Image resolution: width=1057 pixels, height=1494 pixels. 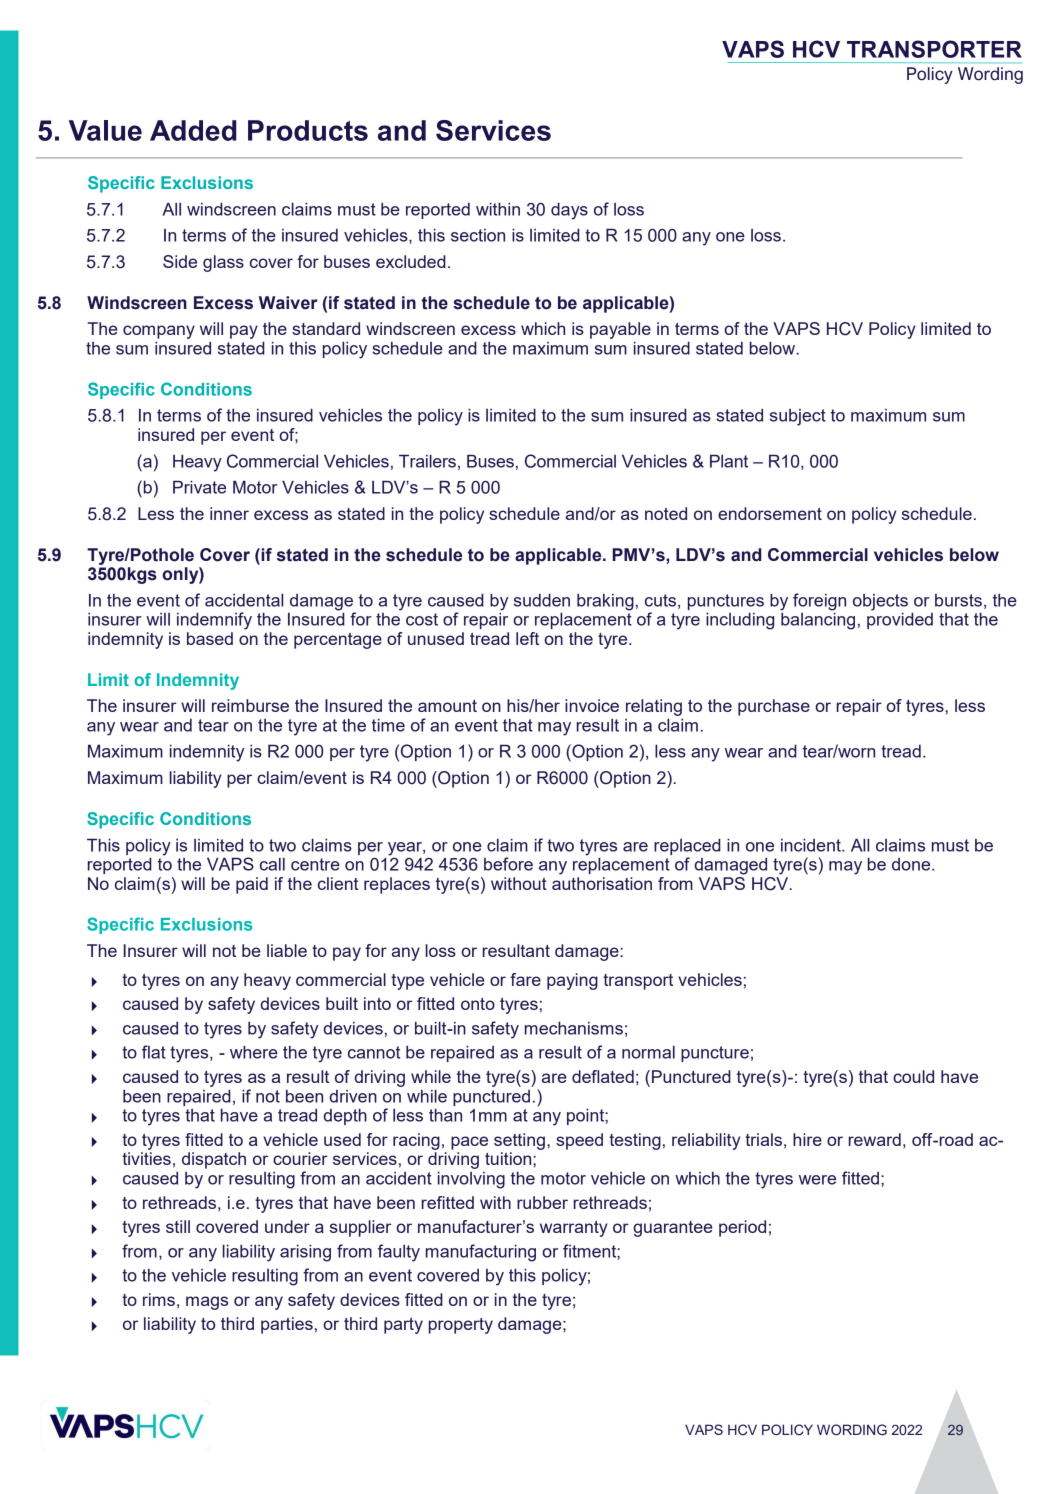 What do you see at coordinates (569, 211) in the screenshot?
I see `days` at bounding box center [569, 211].
